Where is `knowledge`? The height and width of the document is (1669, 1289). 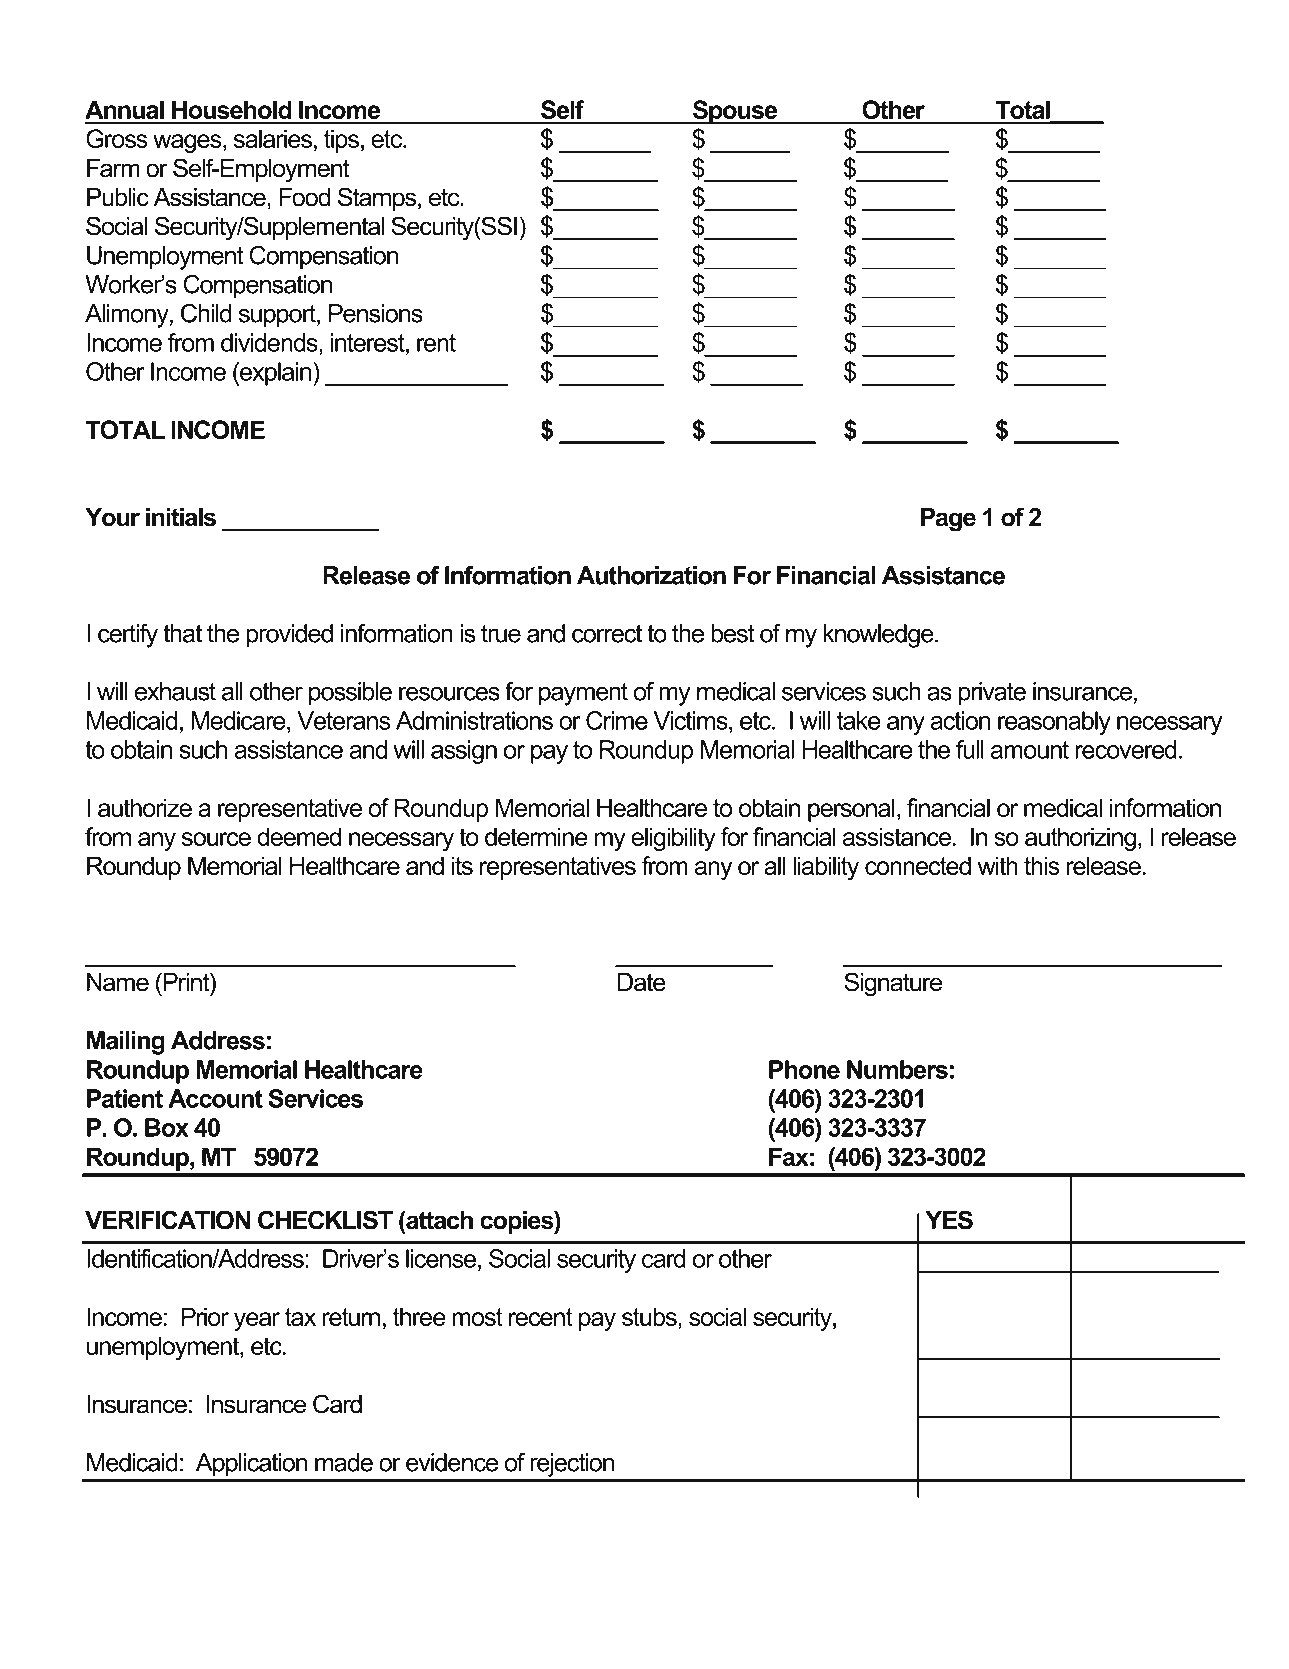 knowledge is located at coordinates (879, 636).
